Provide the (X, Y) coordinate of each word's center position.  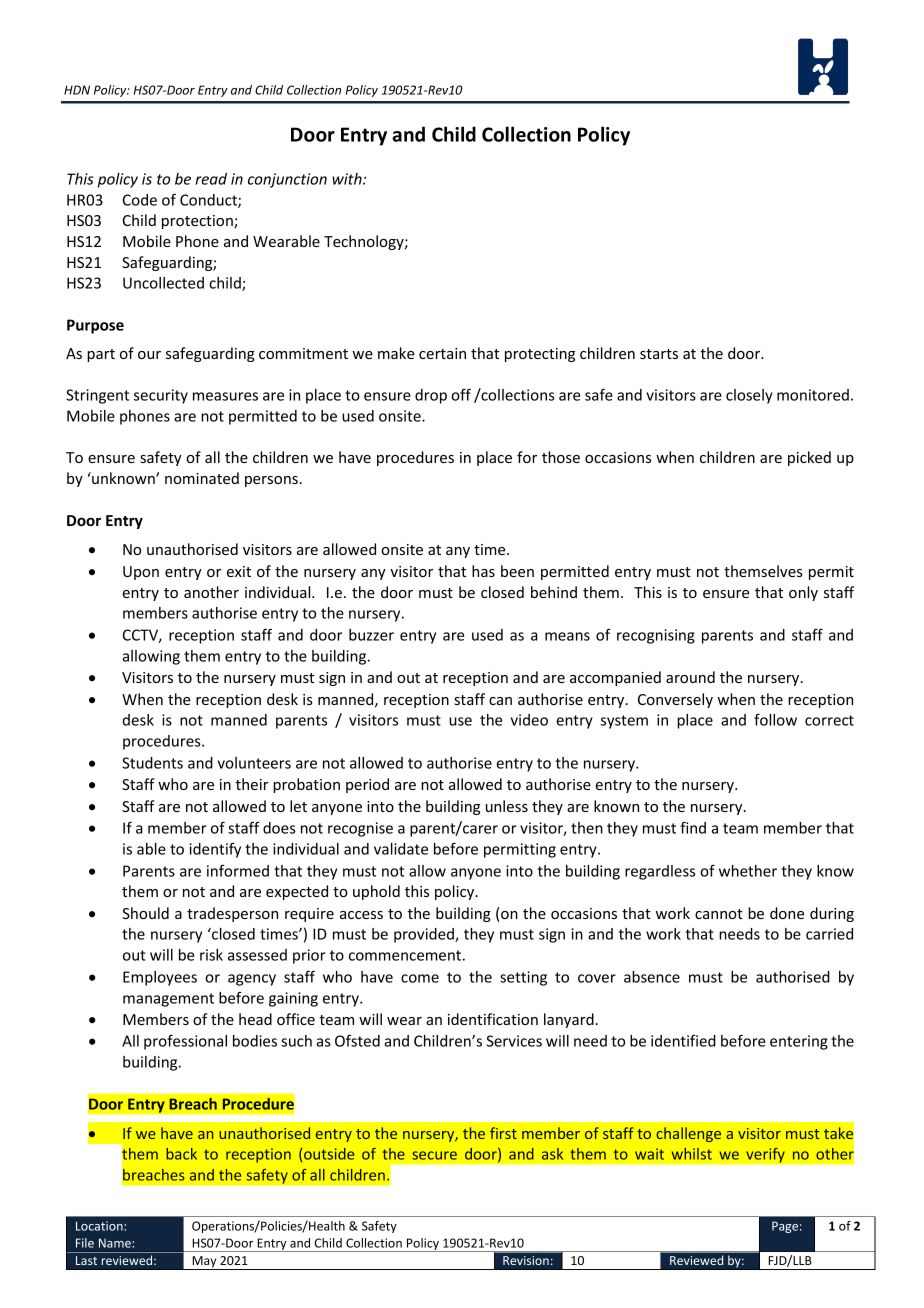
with (348, 179)
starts (659, 354)
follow (775, 720)
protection (198, 222)
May (204, 1263)
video (529, 720)
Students (152, 763)
